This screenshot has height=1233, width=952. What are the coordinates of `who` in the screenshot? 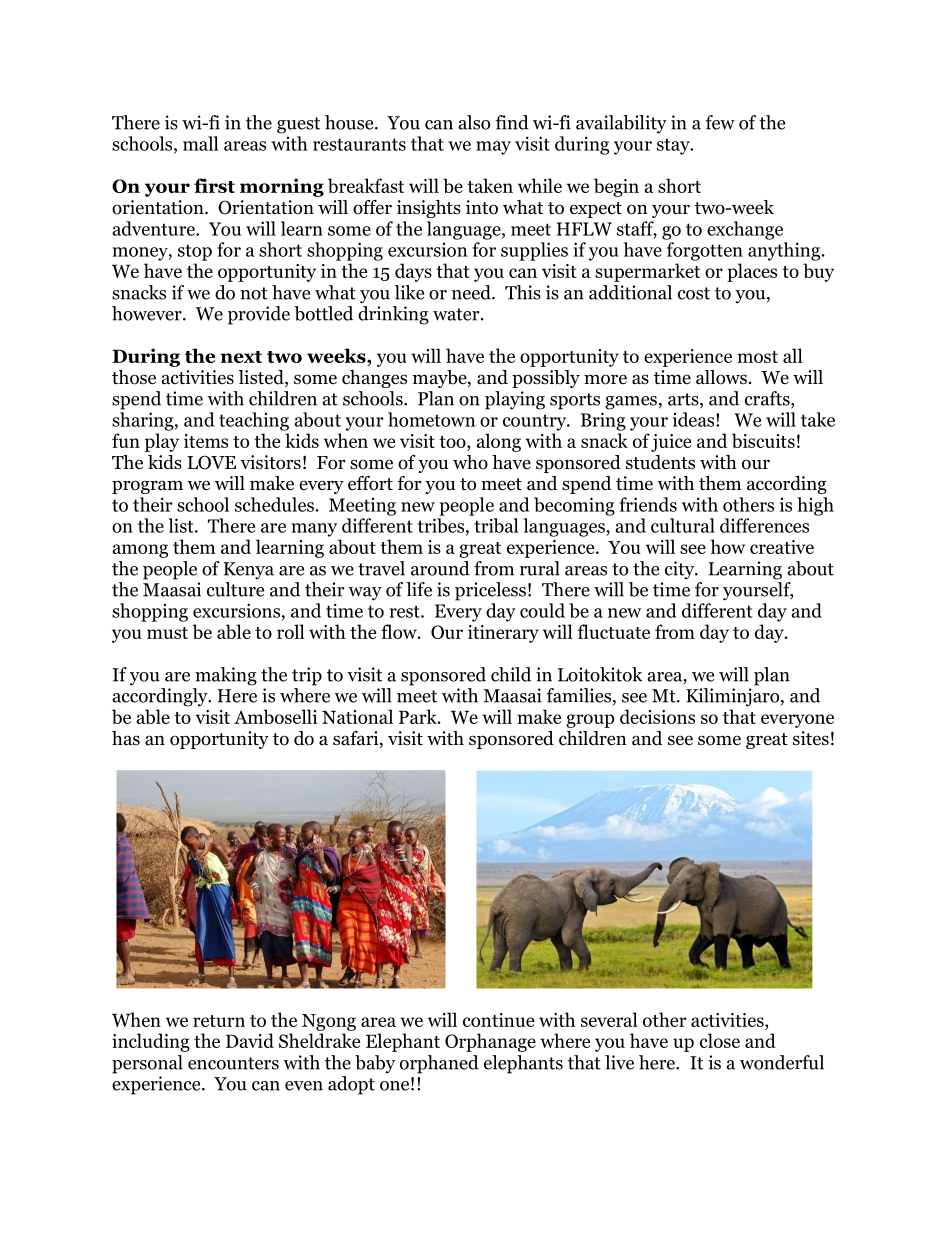 It's located at (470, 462).
